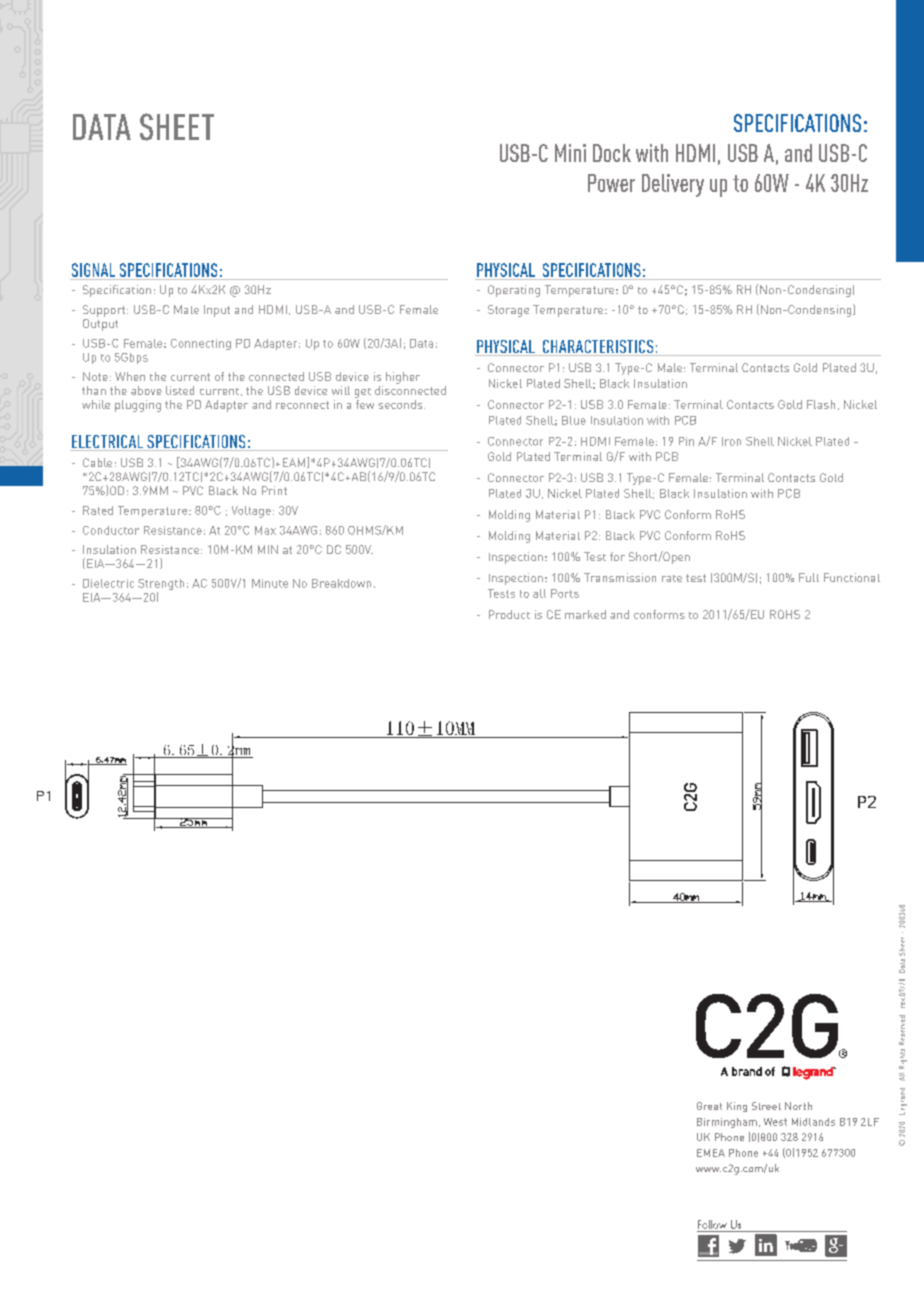 Image resolution: width=924 pixels, height=1308 pixels. Describe the element at coordinates (574, 420) in the document. I see `Blue` at that location.
